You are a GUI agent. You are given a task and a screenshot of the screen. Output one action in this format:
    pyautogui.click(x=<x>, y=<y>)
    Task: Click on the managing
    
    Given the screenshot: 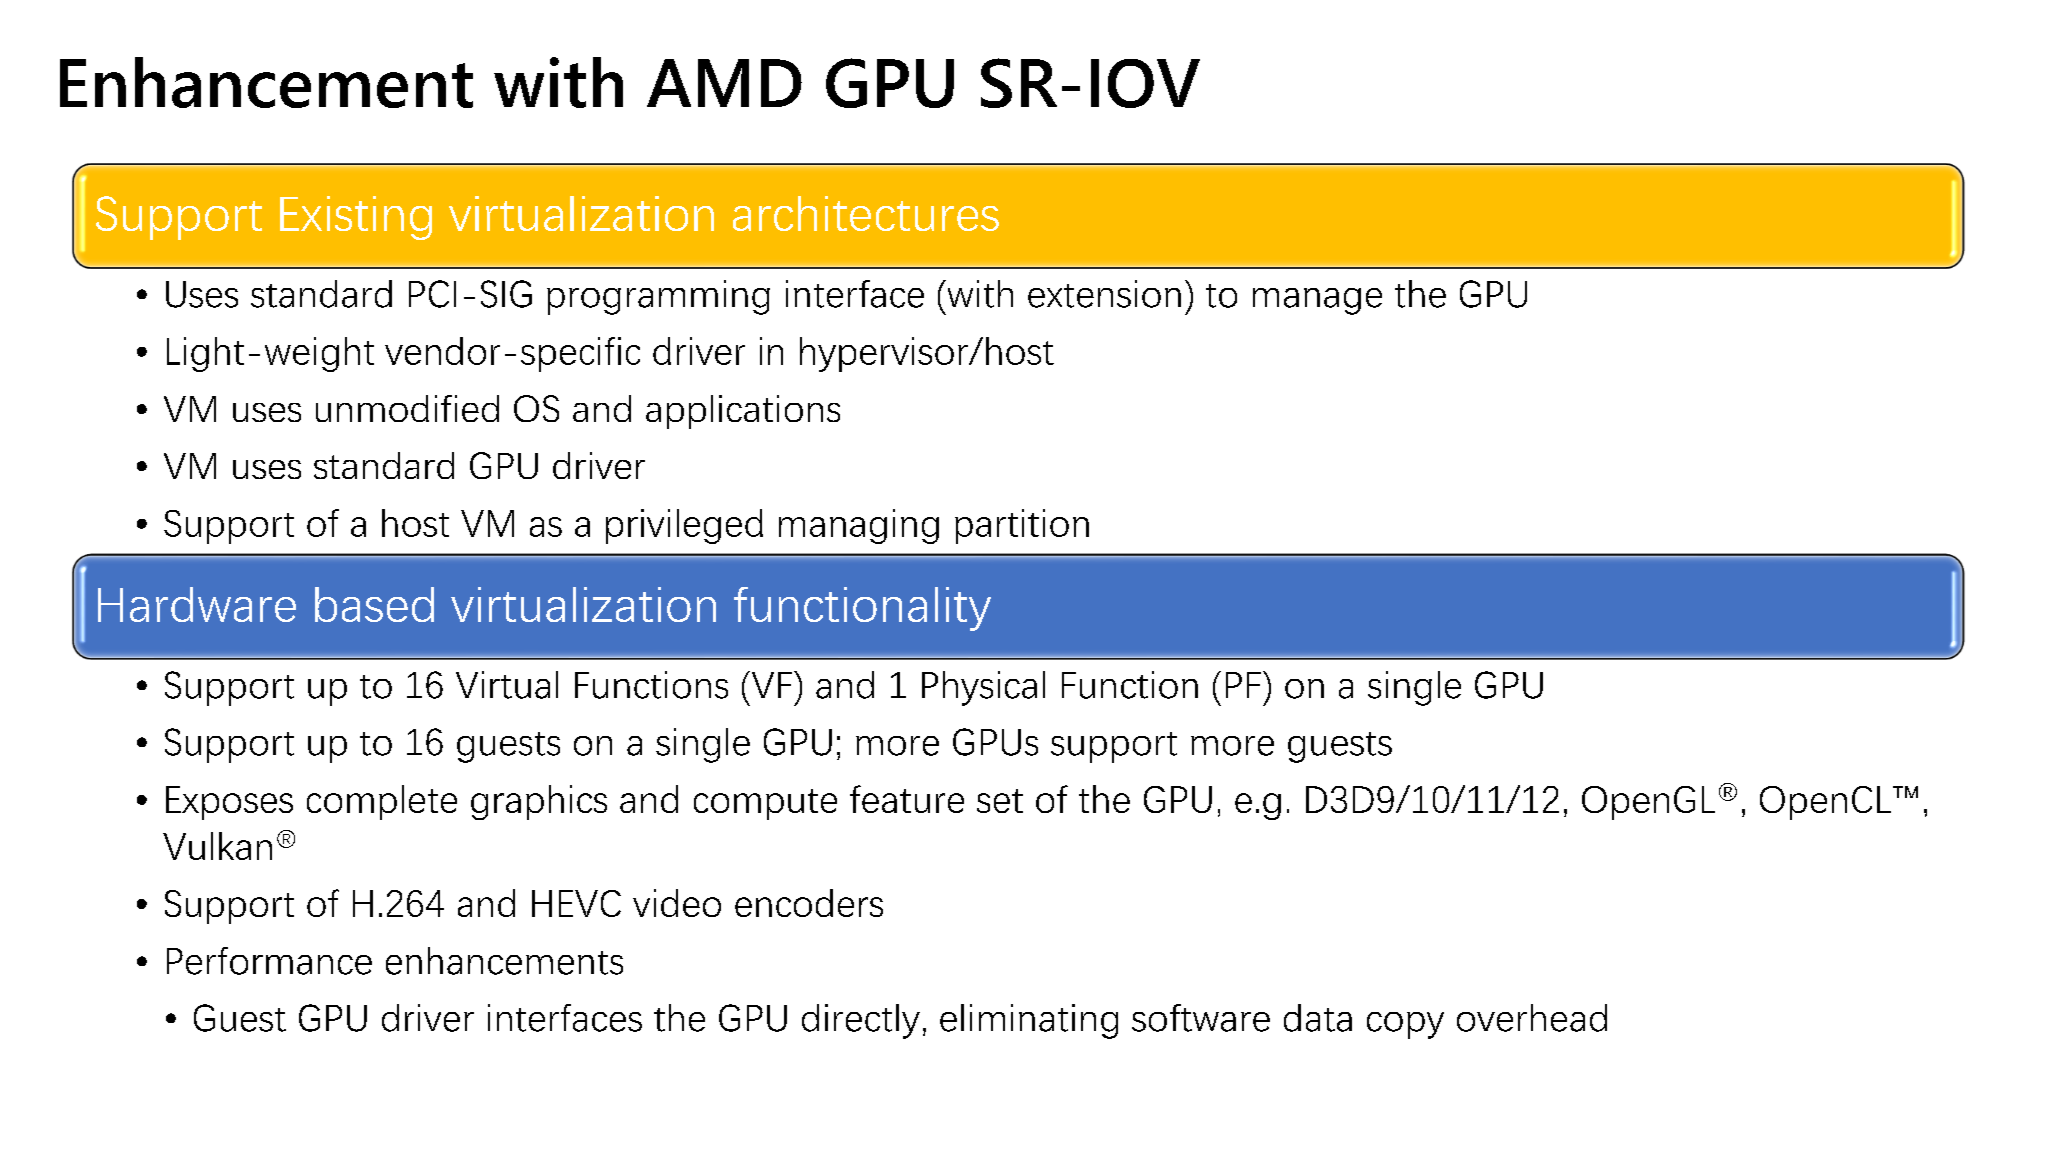 What is the action you would take?
    pyautogui.click(x=859, y=526)
